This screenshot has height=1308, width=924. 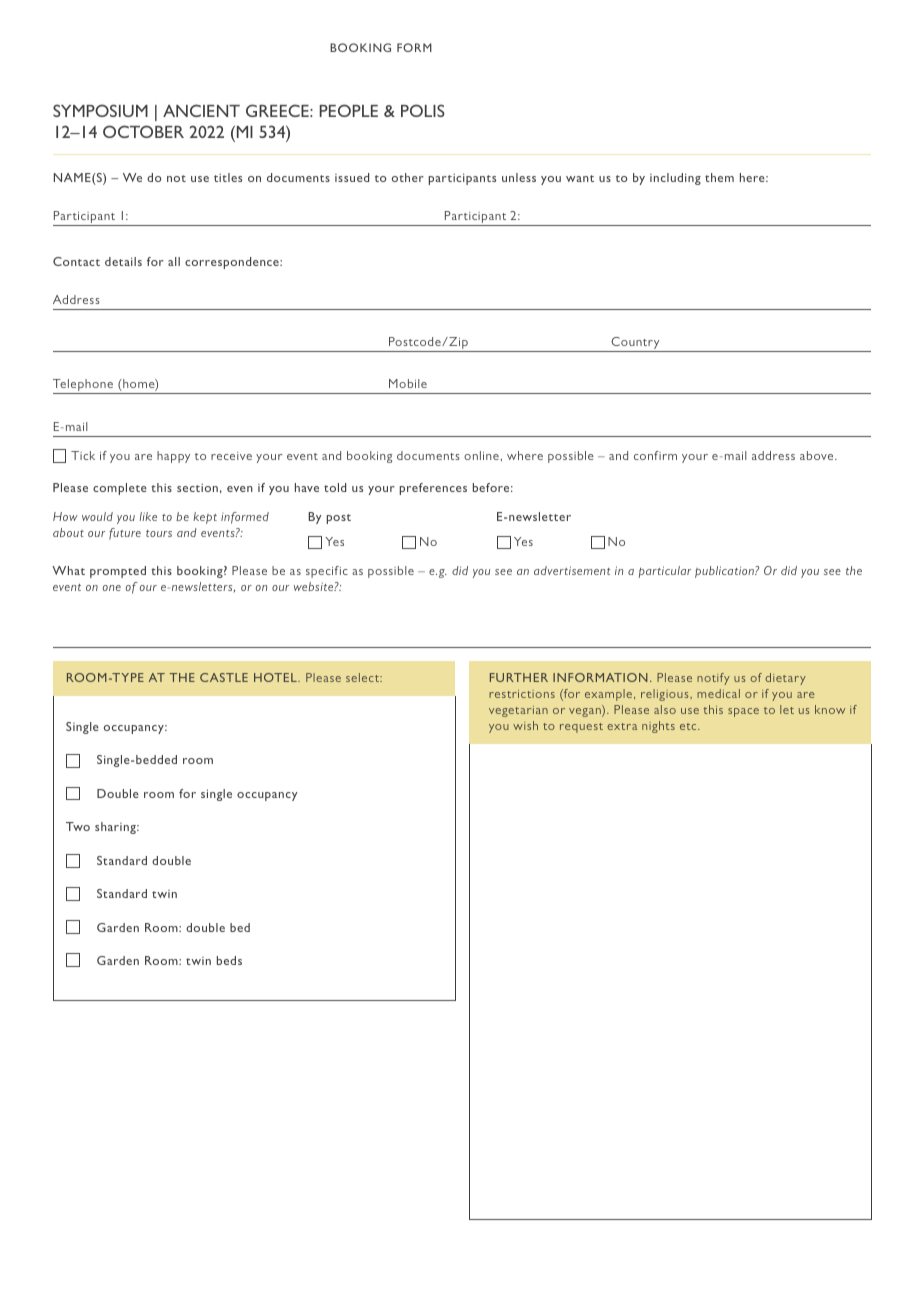 What do you see at coordinates (143, 131) in the screenshot?
I see `OCTOBER` at bounding box center [143, 131].
